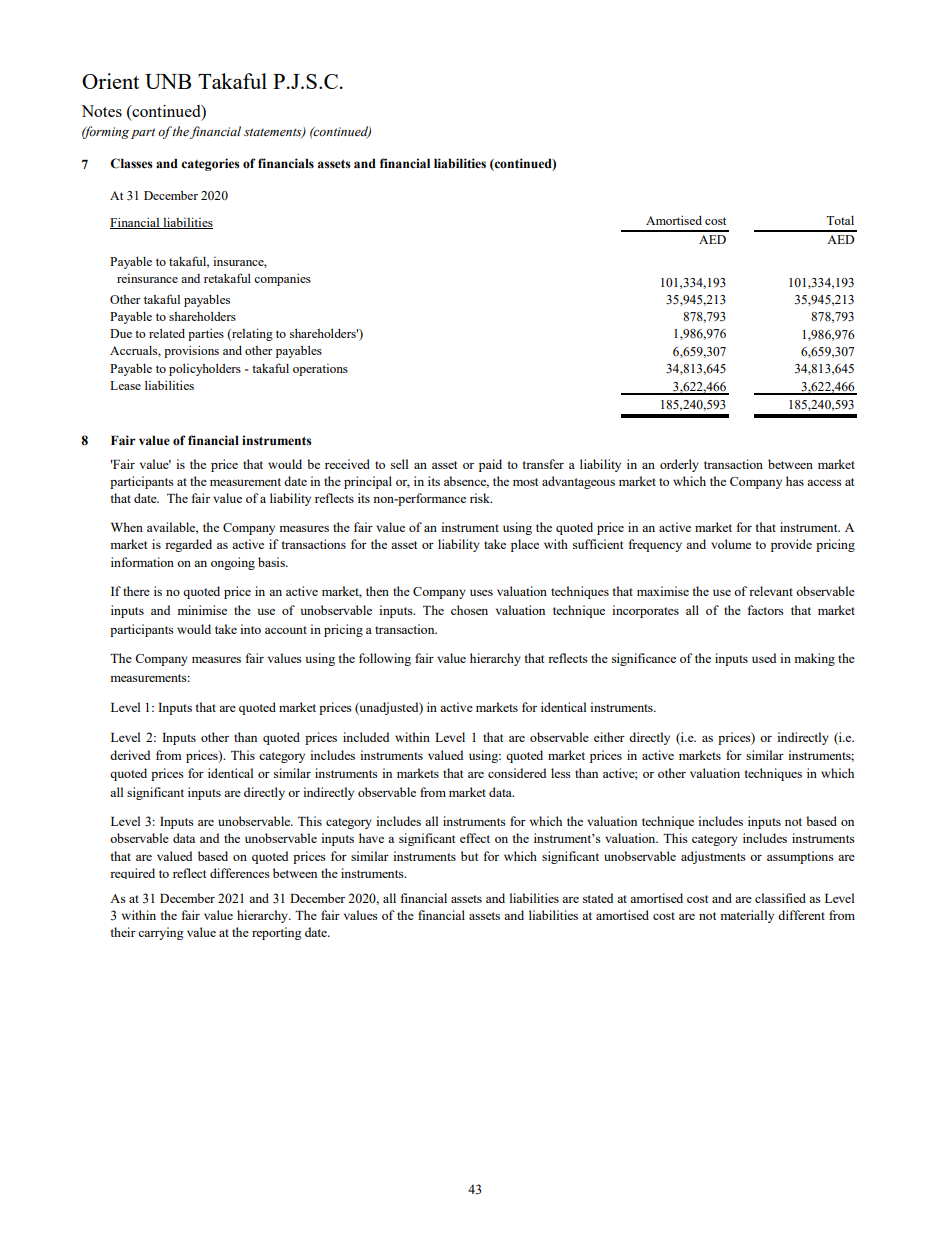 This screenshot has height=1233, width=952. Describe the element at coordinates (161, 933) in the screenshot. I see `carrying` at that location.
